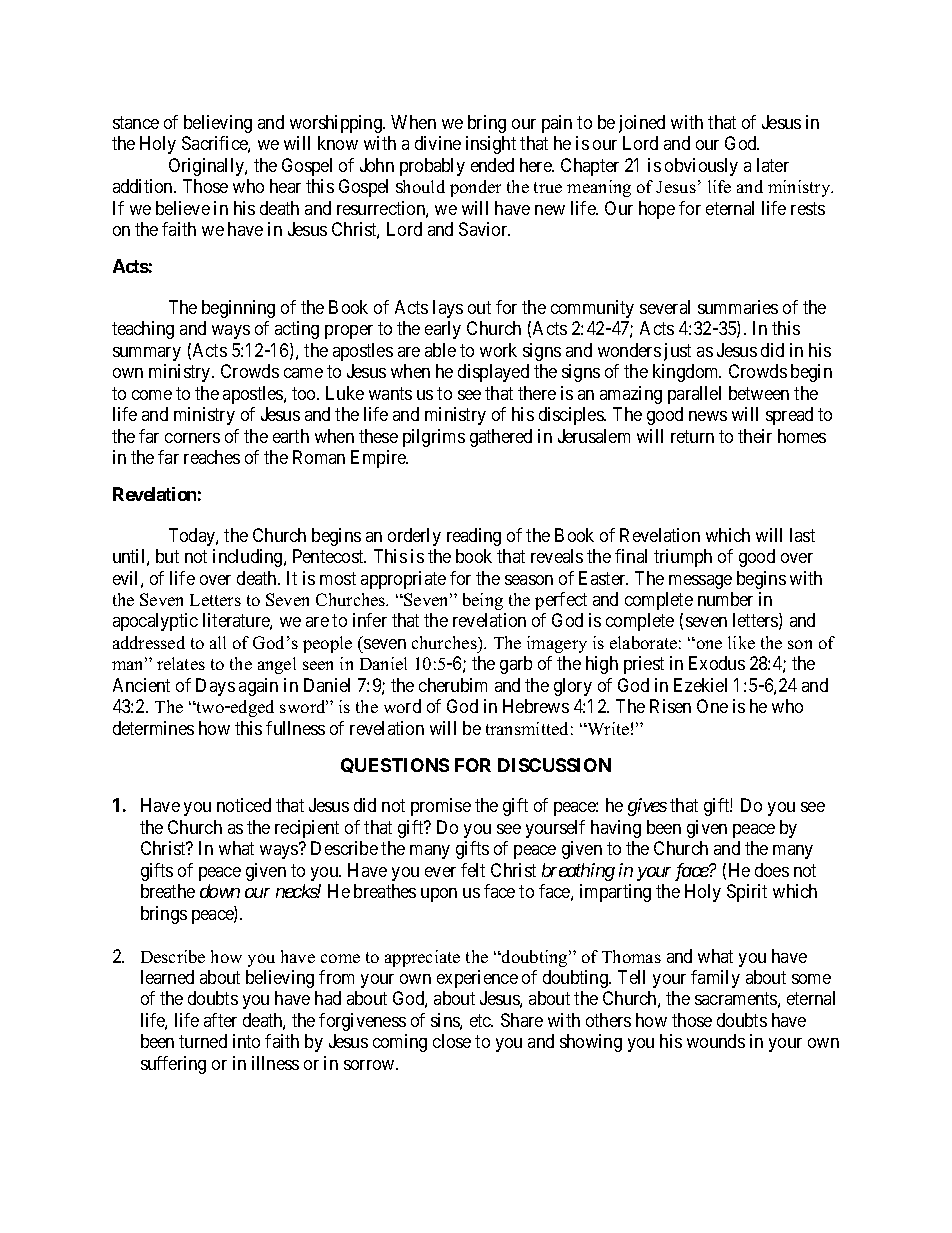 This page has width=952, height=1233. What do you see at coordinates (203, 1041) in the page?
I see `turned` at bounding box center [203, 1041].
